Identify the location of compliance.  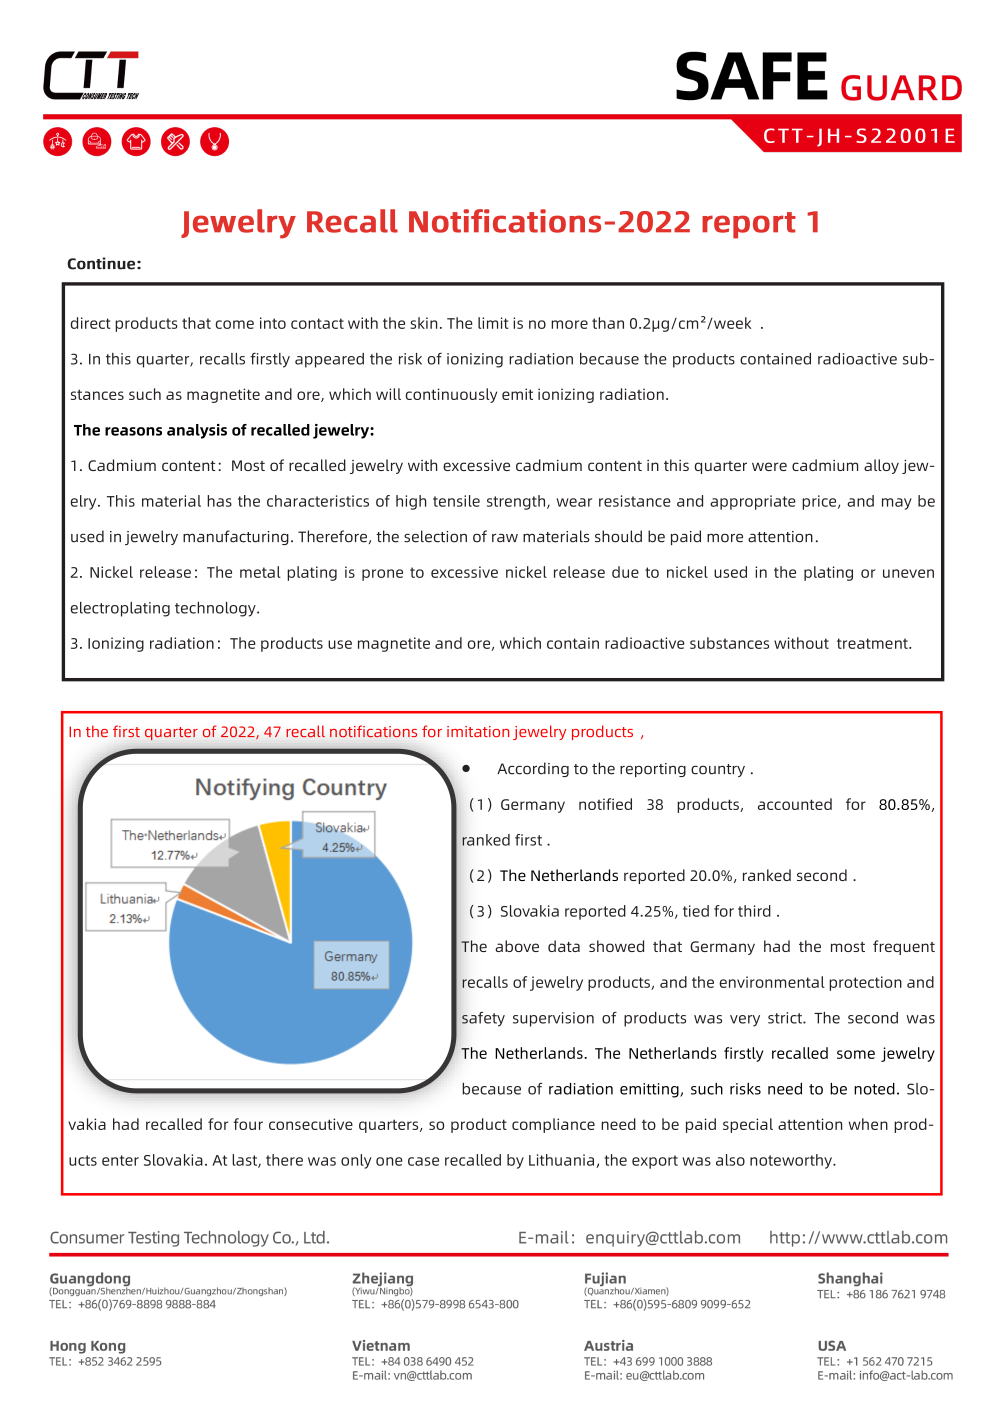
(553, 1125).
